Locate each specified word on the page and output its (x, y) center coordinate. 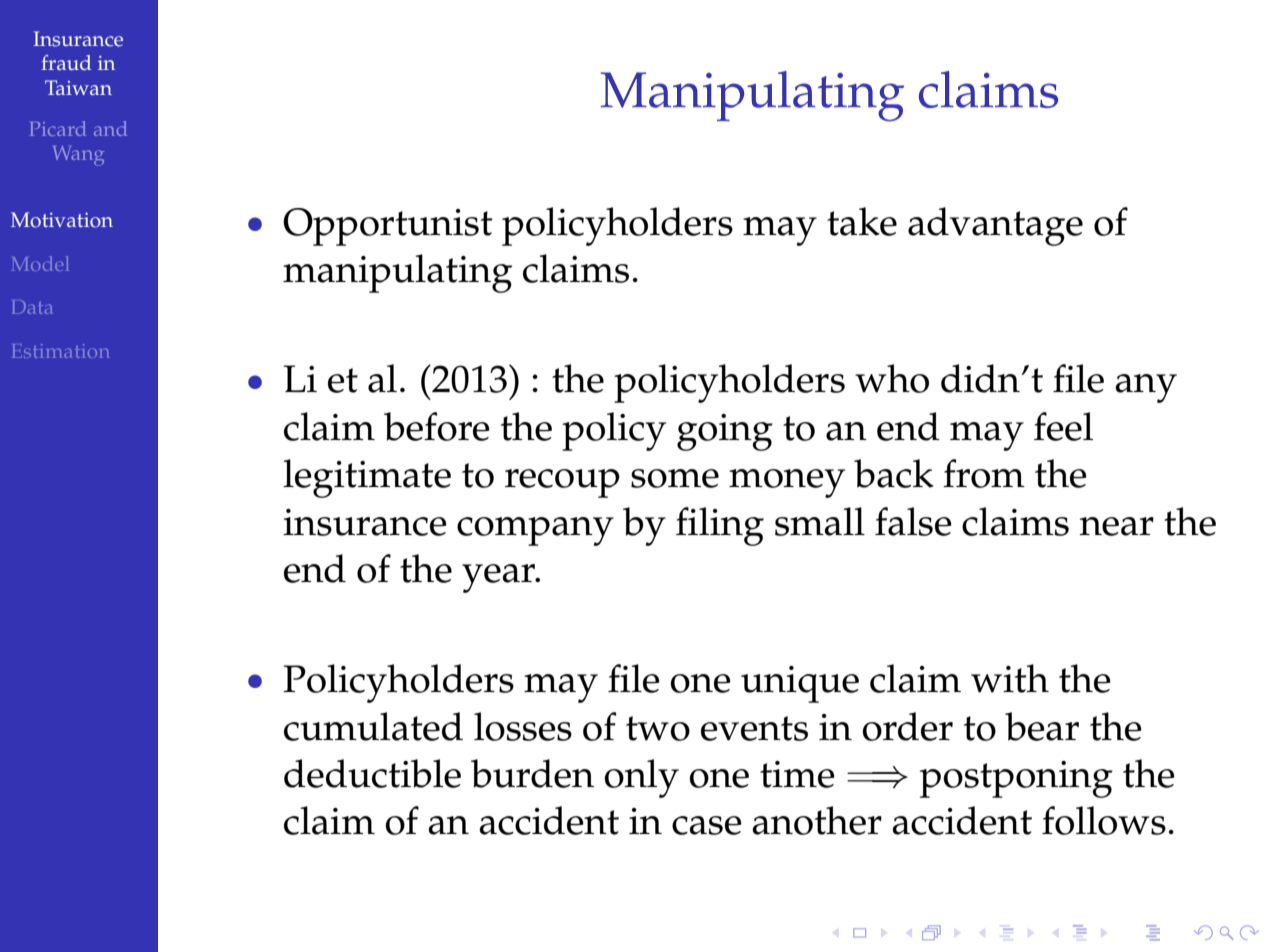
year (500, 578)
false (913, 521)
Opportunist (387, 227)
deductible (372, 773)
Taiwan (78, 87)
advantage (995, 226)
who (892, 378)
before (437, 426)
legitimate (367, 478)
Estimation (60, 351)
